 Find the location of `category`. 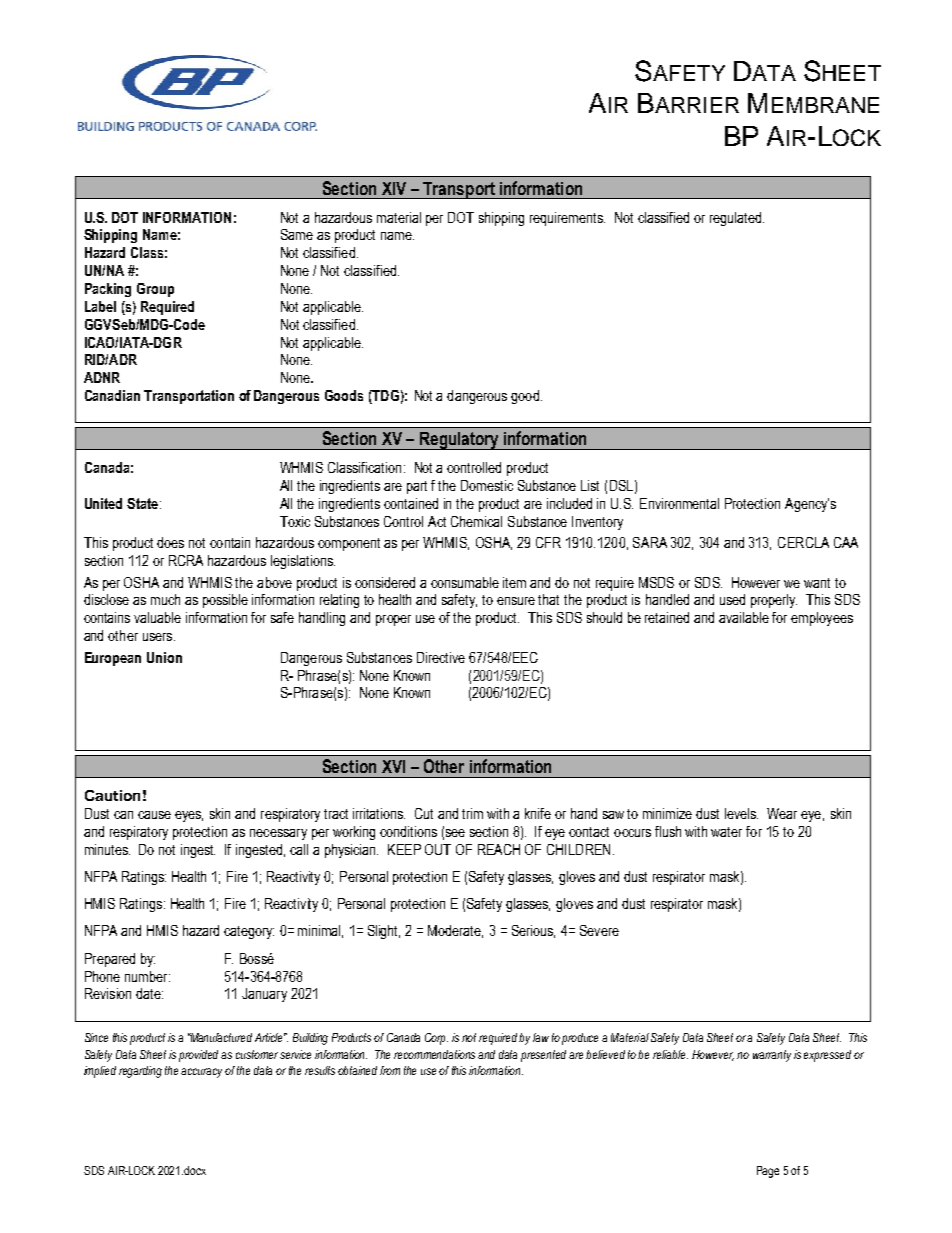

category is located at coordinates (249, 932).
